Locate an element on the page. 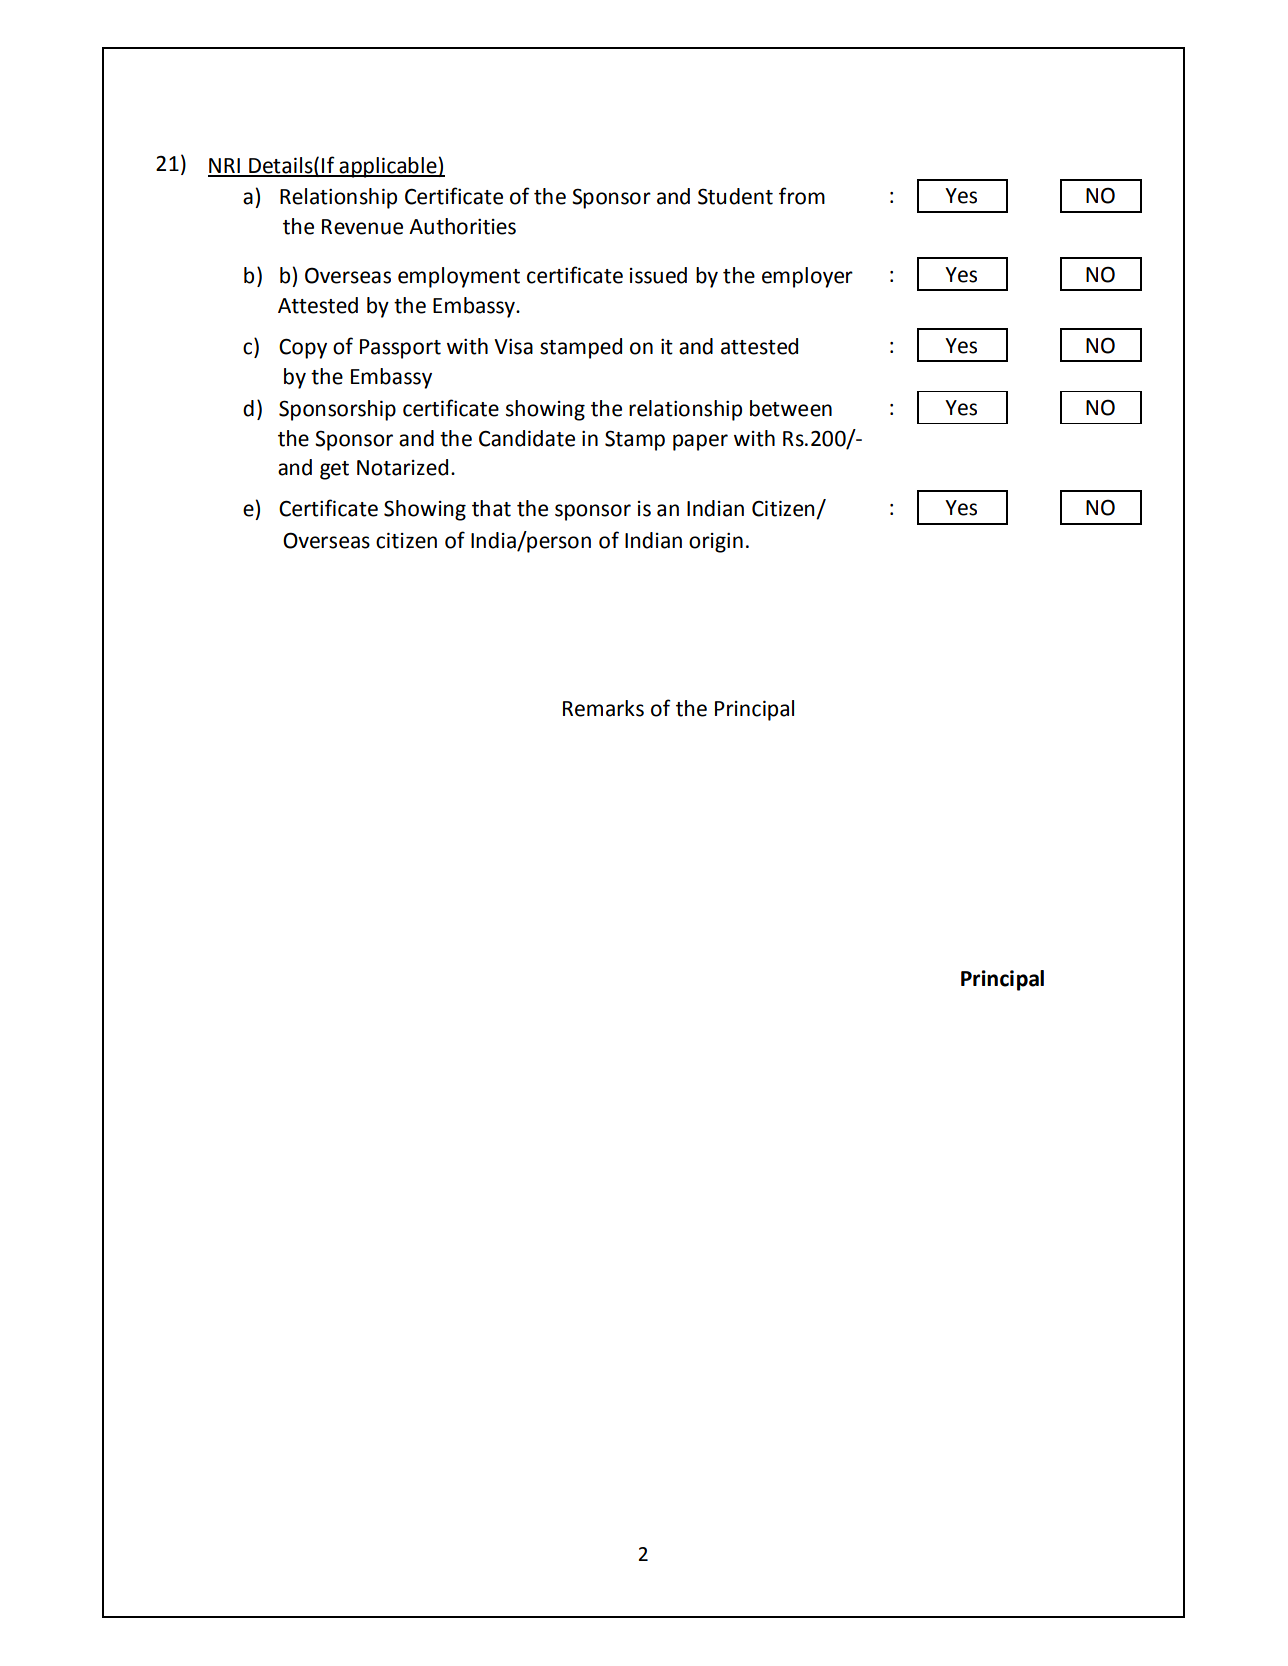  Passport is located at coordinates (400, 349).
